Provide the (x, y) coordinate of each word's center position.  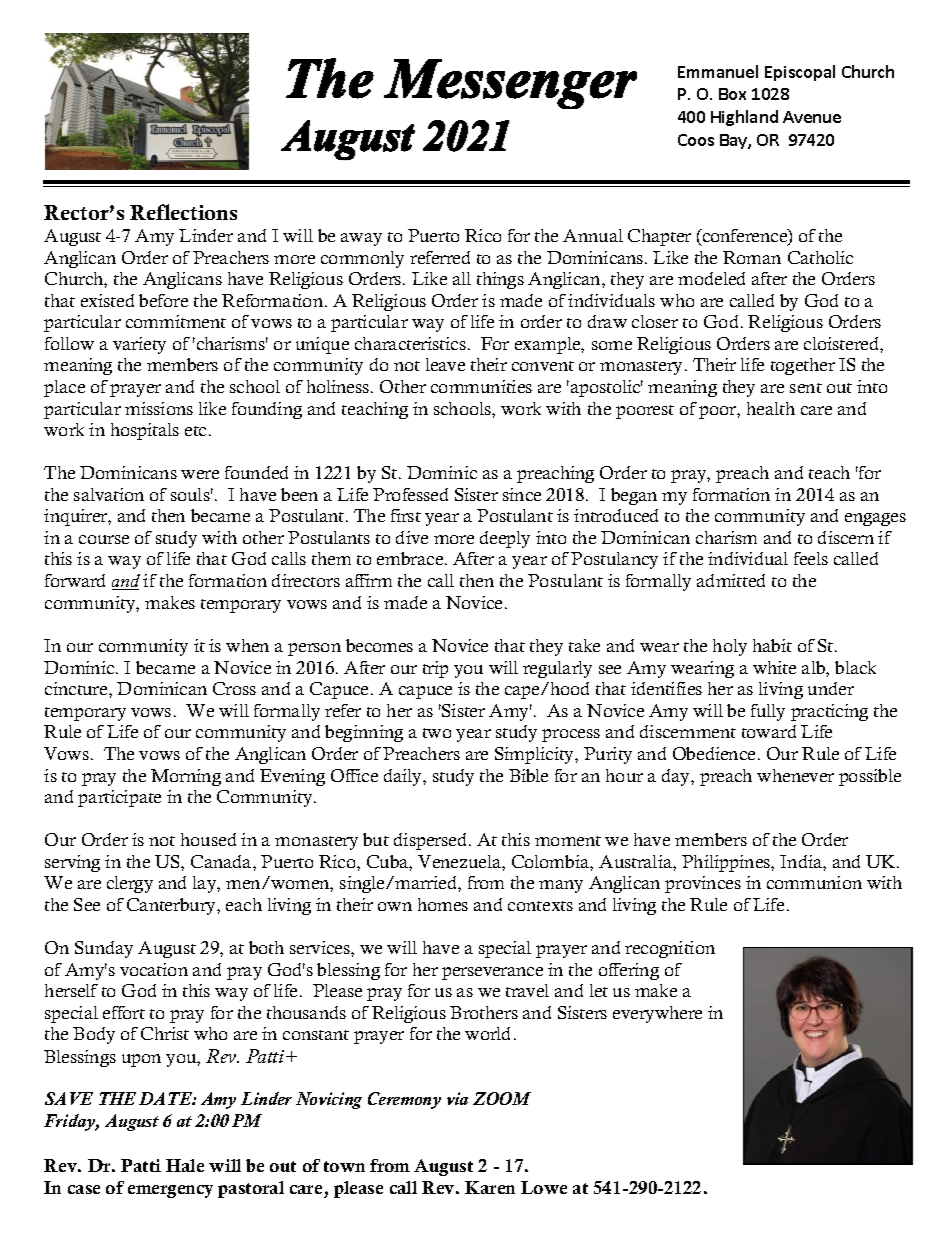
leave (445, 364)
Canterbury (172, 906)
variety (139, 345)
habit (772, 645)
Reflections (183, 212)
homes (443, 904)
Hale (185, 1165)
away (361, 239)
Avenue (812, 117)
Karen (490, 1187)
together (803, 366)
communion (814, 882)
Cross (234, 688)
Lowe (544, 1187)
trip (435, 669)
